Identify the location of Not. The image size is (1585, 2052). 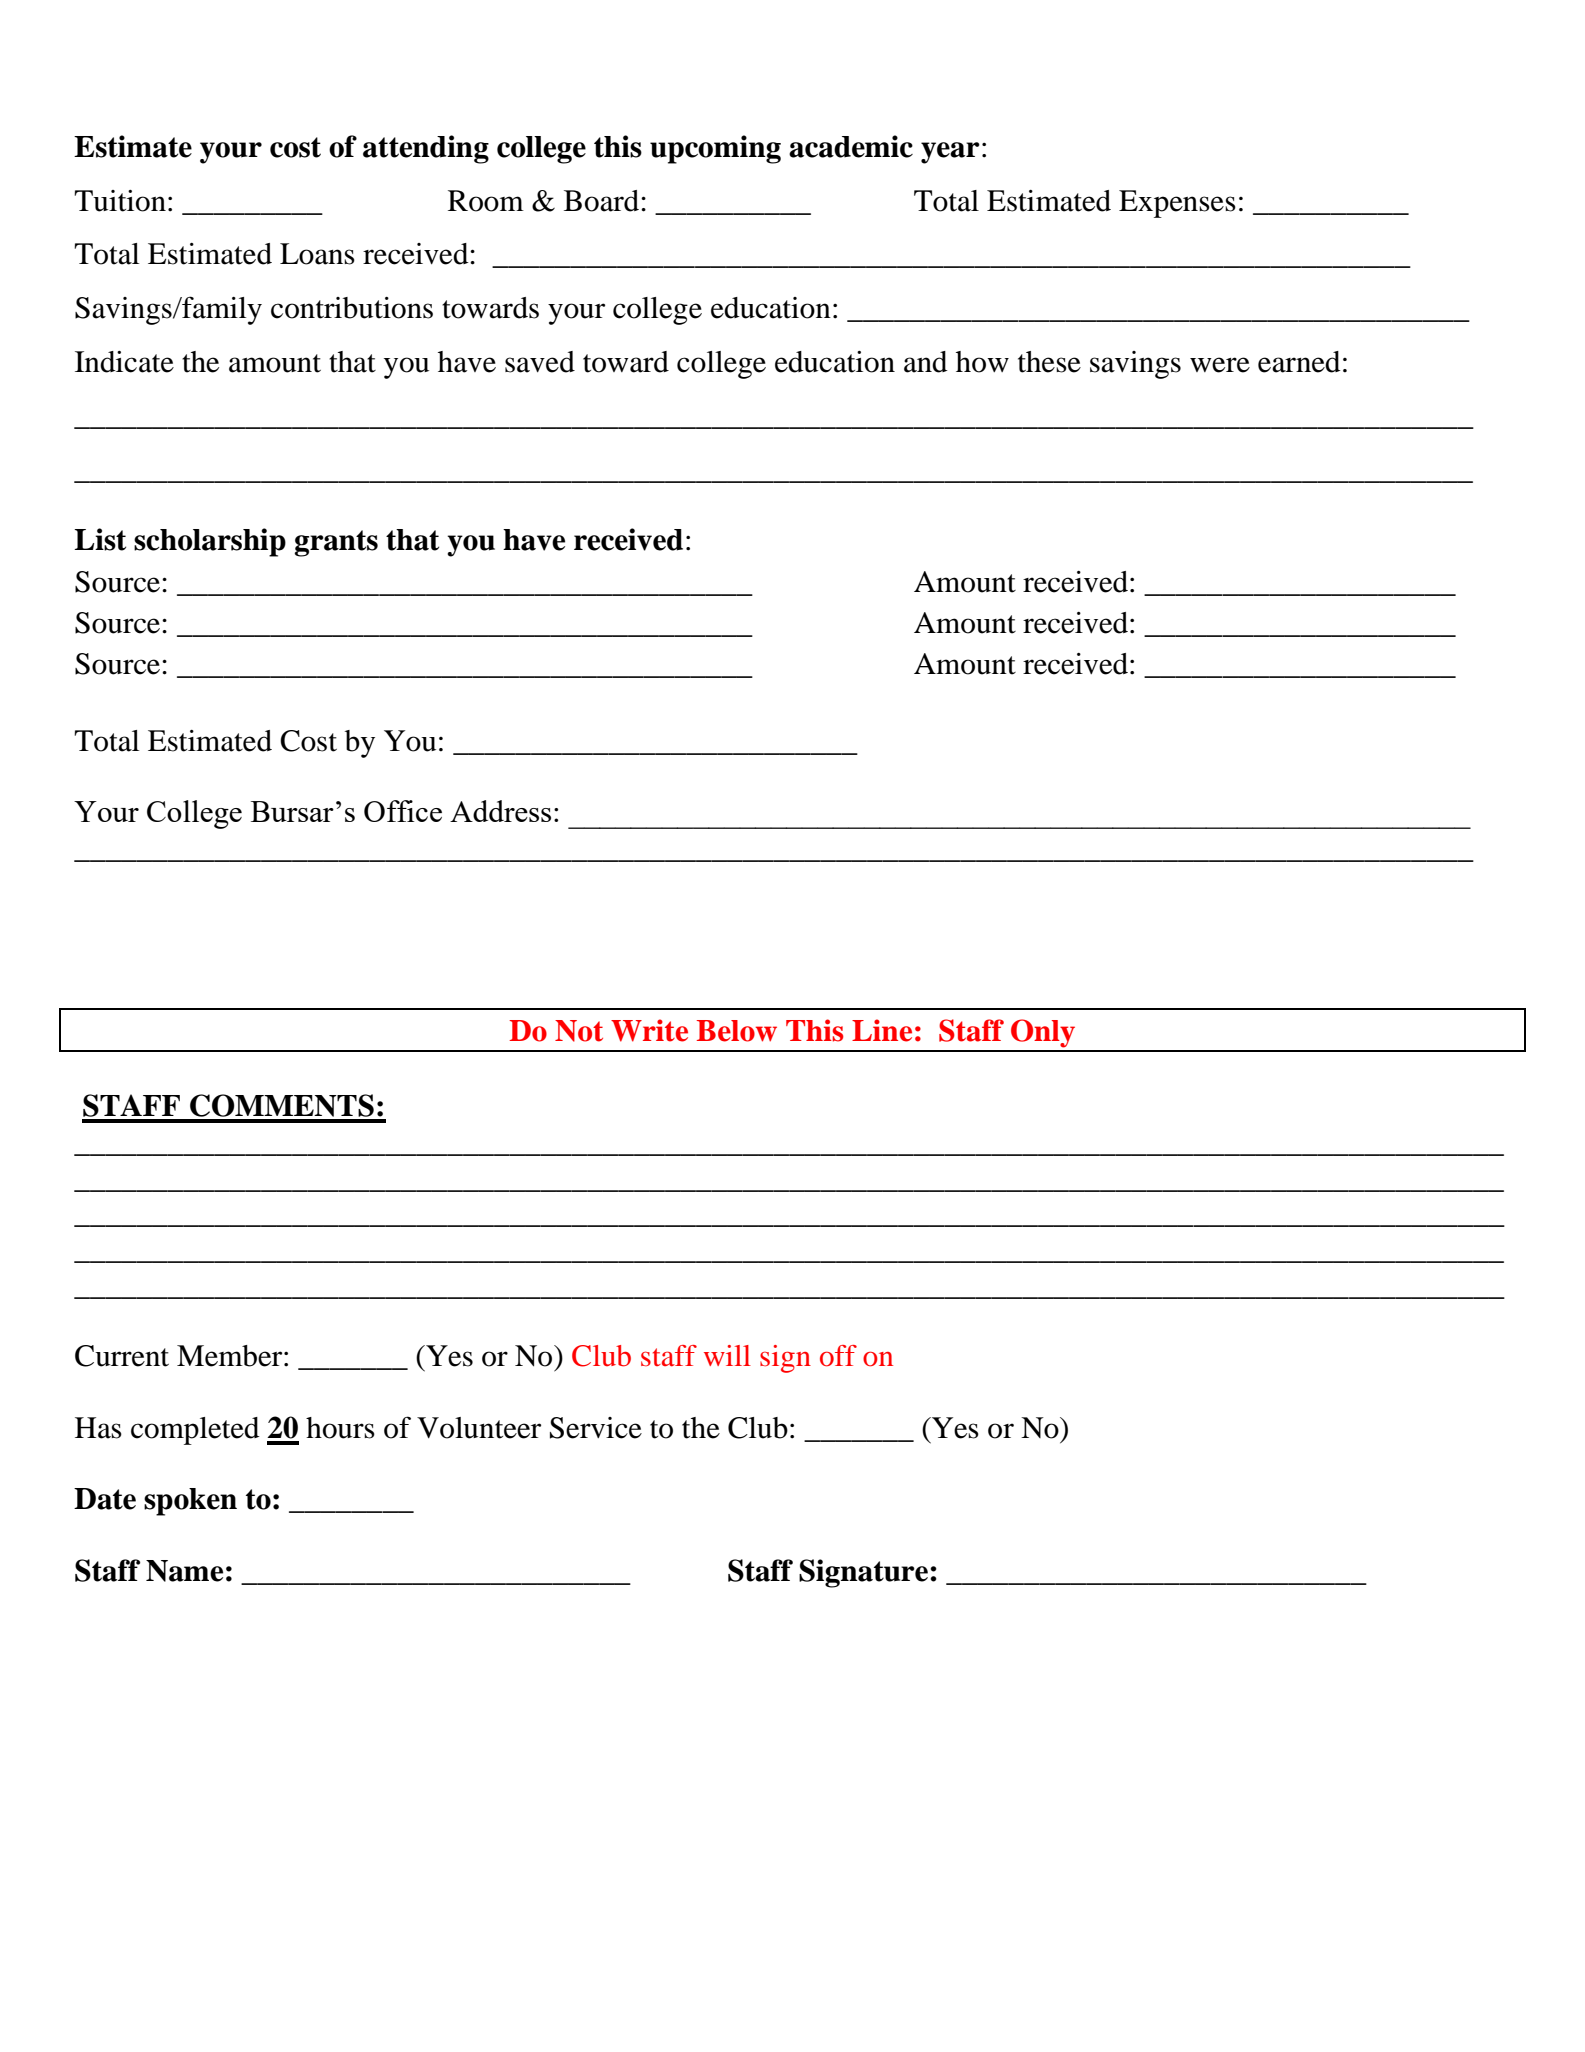
(579, 1031).
